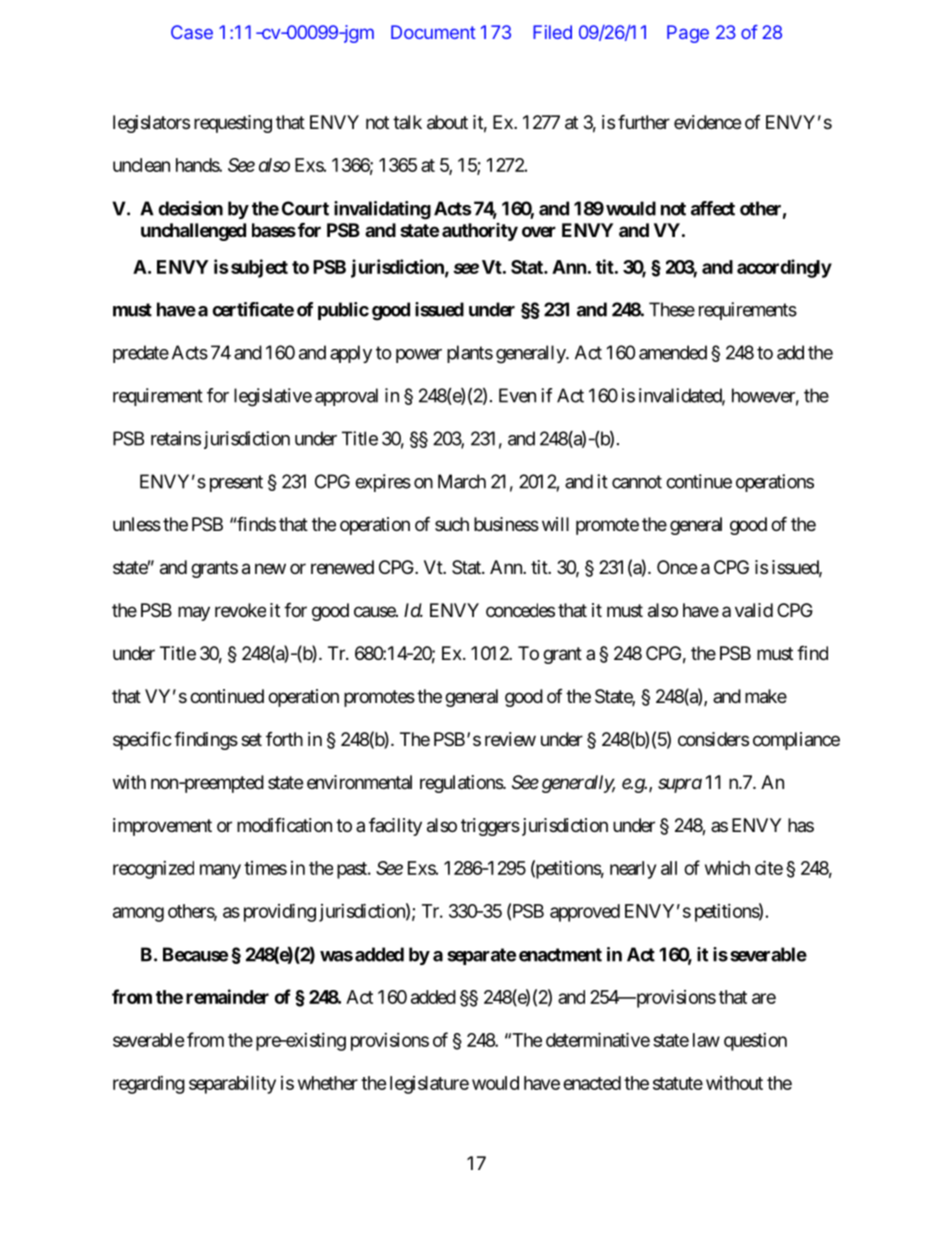 The image size is (952, 1233). I want to click on separability, so click(232, 1085).
